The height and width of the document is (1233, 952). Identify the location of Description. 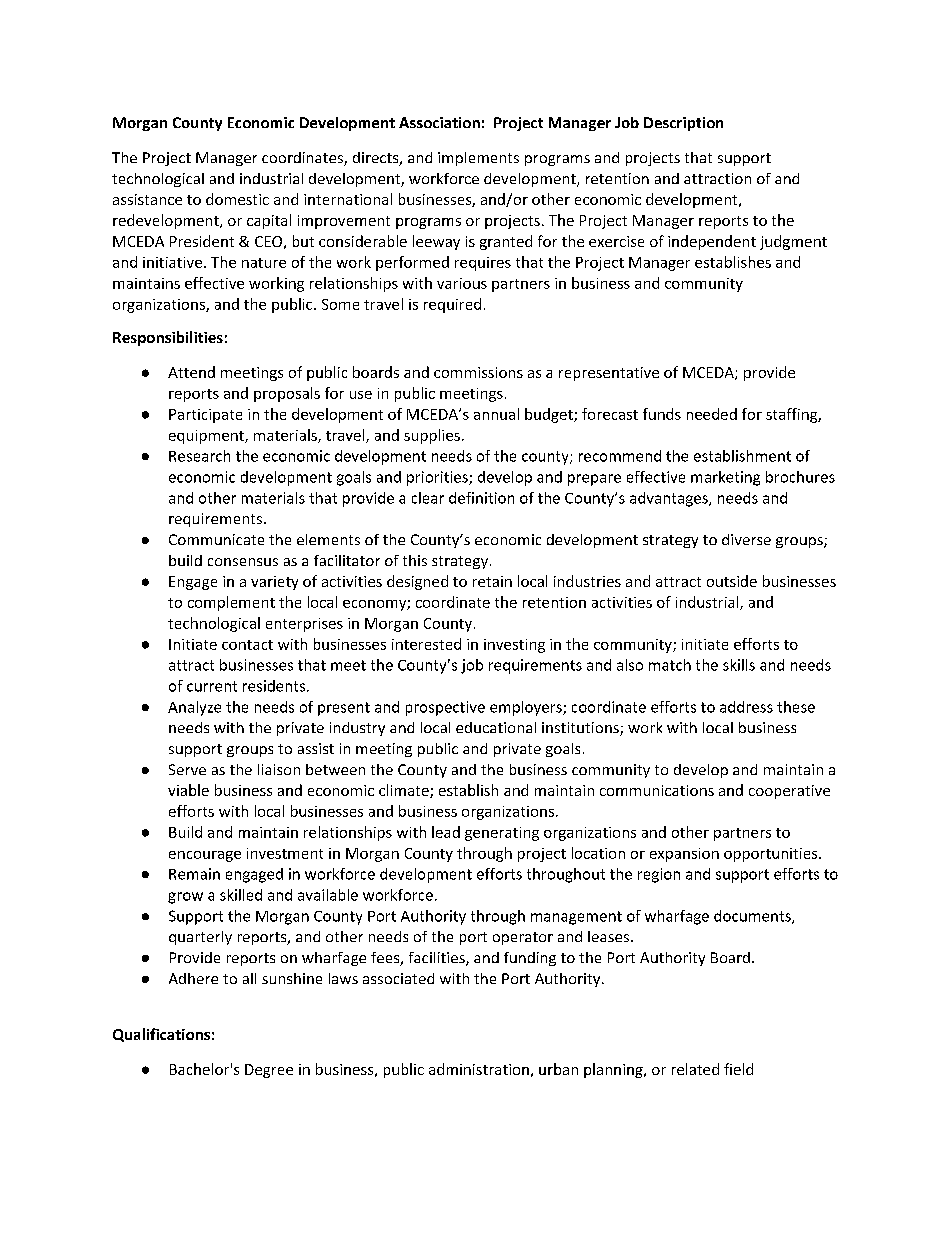
(683, 124).
